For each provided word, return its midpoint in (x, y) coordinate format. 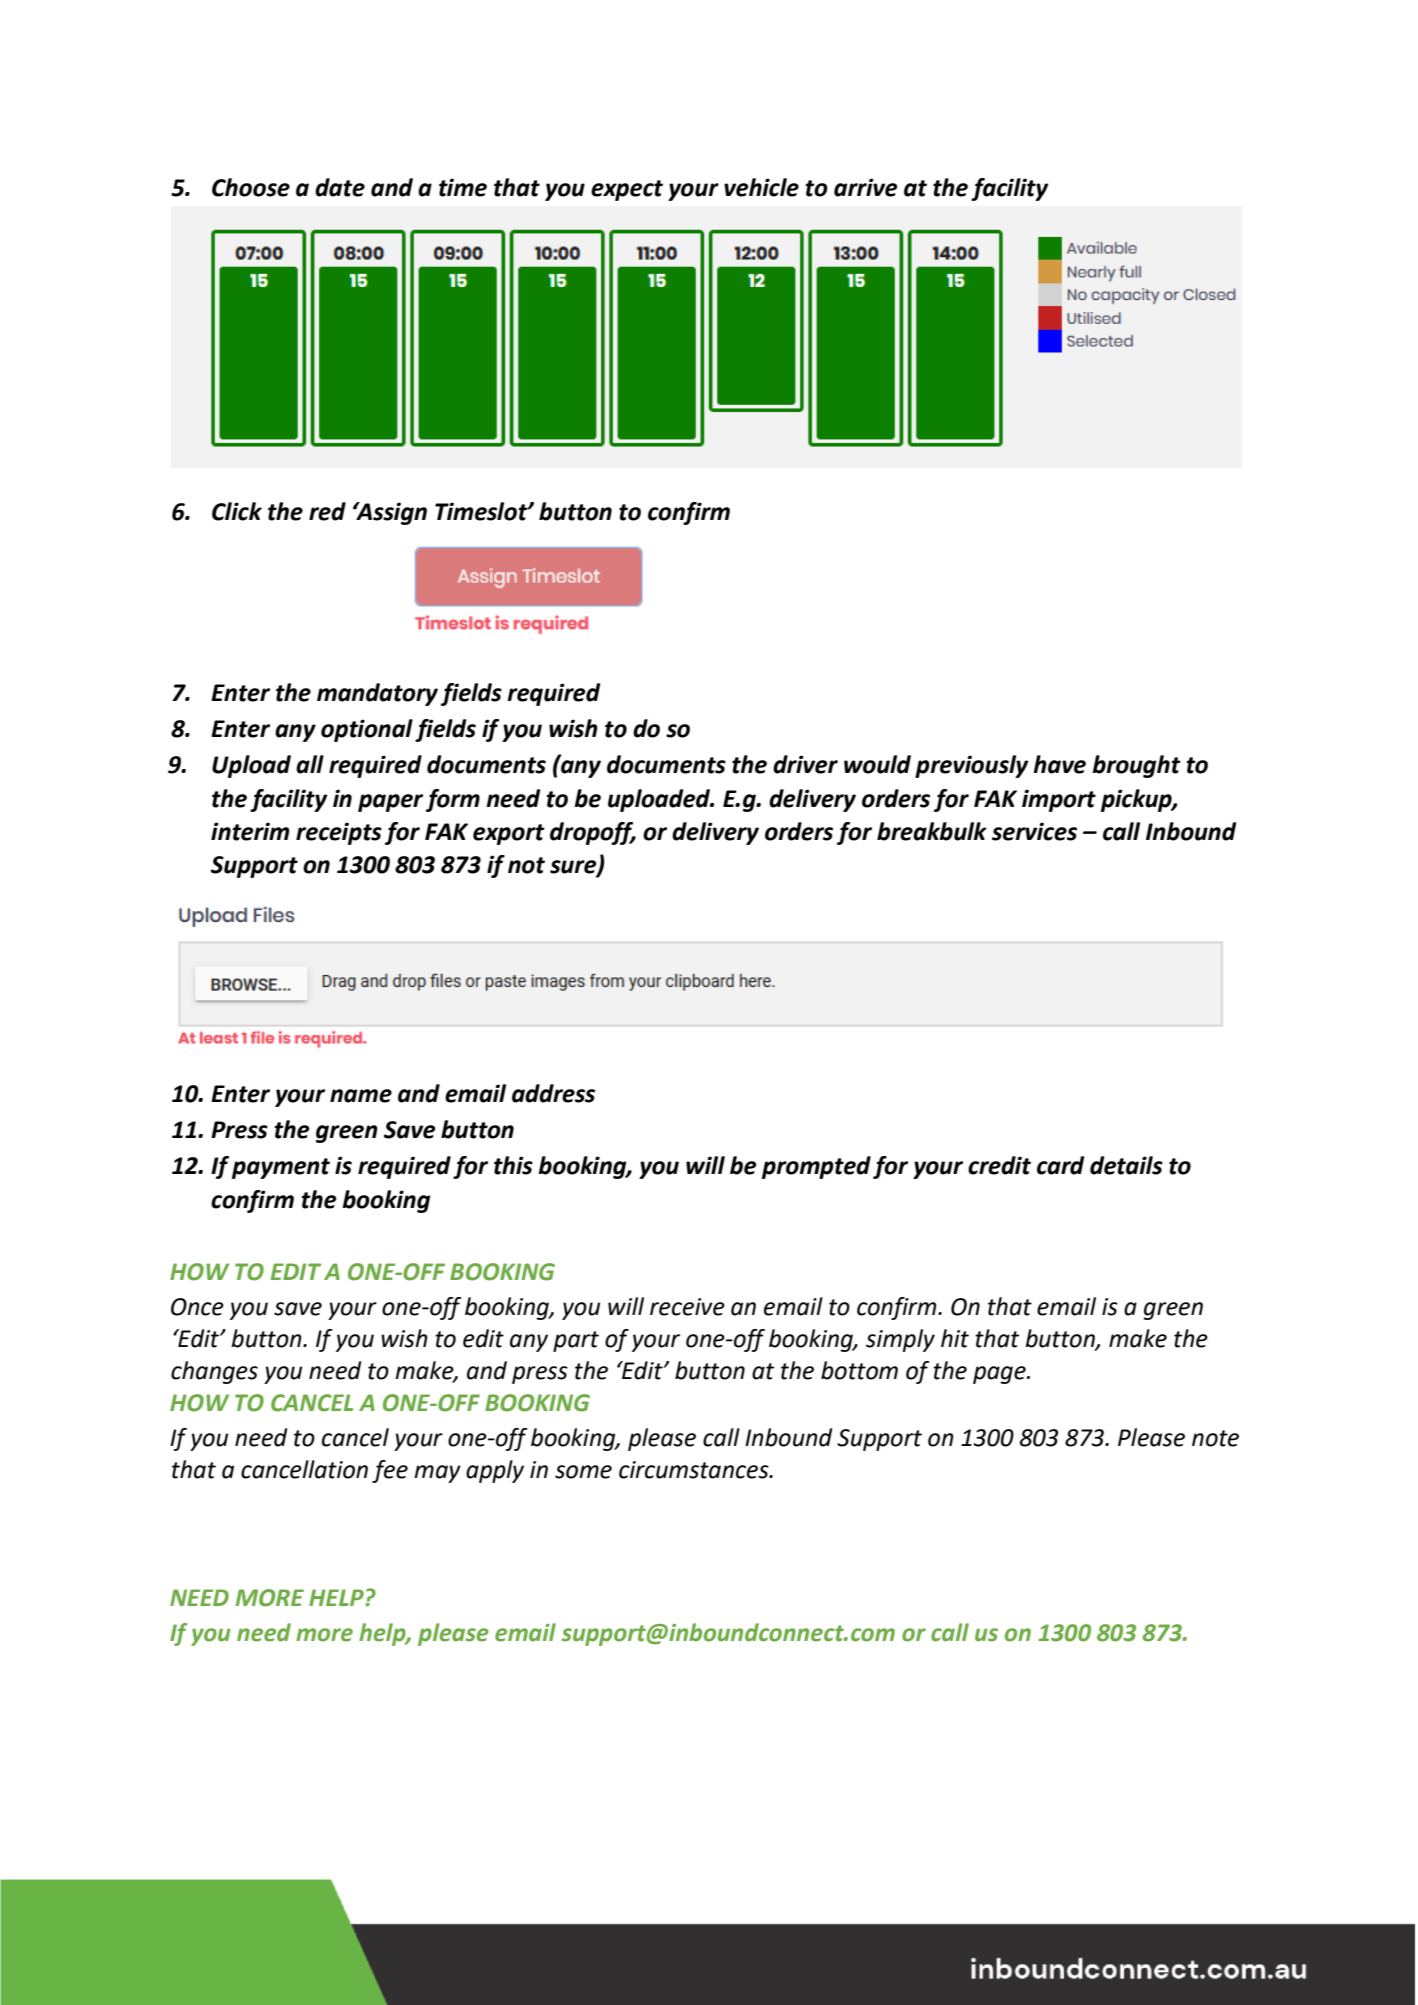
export (509, 834)
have (1059, 764)
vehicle (761, 187)
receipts (339, 833)
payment (281, 1168)
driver (805, 764)
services (1034, 831)
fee (390, 1471)
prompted (816, 1167)
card (1060, 1165)
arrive (866, 187)
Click (237, 511)
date (340, 187)
